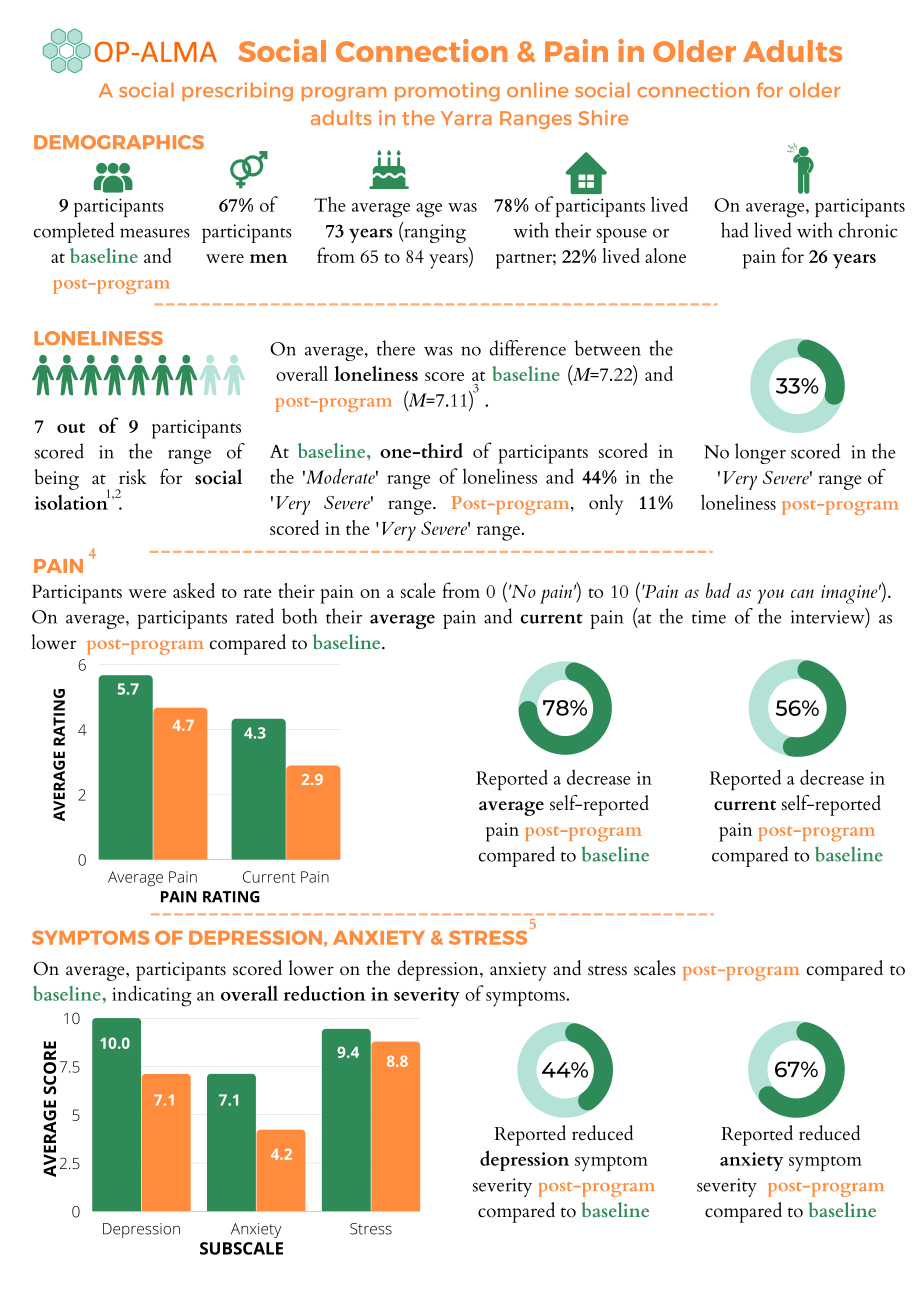 The width and height of the document is (924, 1308). Describe the element at coordinates (606, 504) in the document. I see `only` at that location.
